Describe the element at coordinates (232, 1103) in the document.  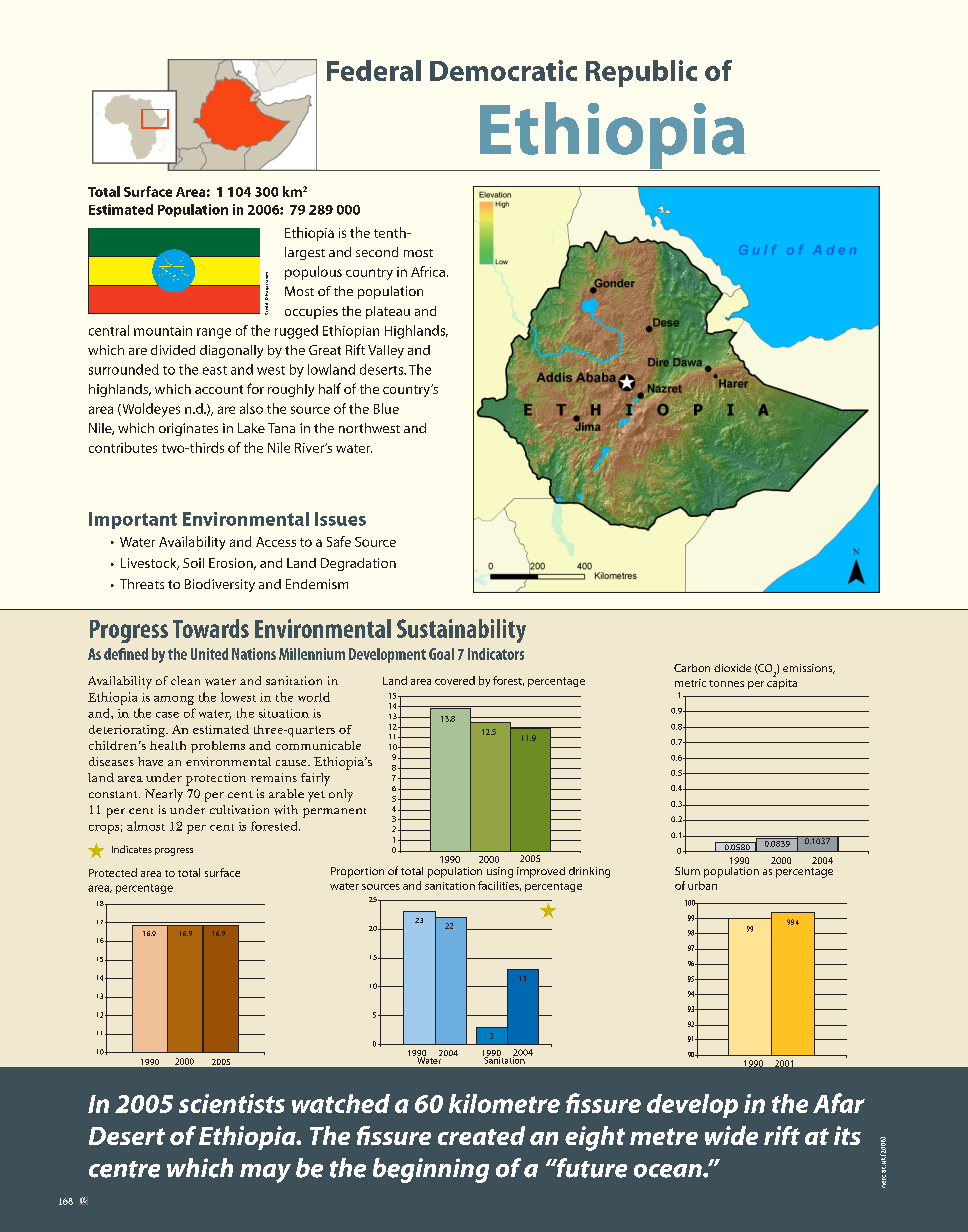
I see `scientists` at that location.
